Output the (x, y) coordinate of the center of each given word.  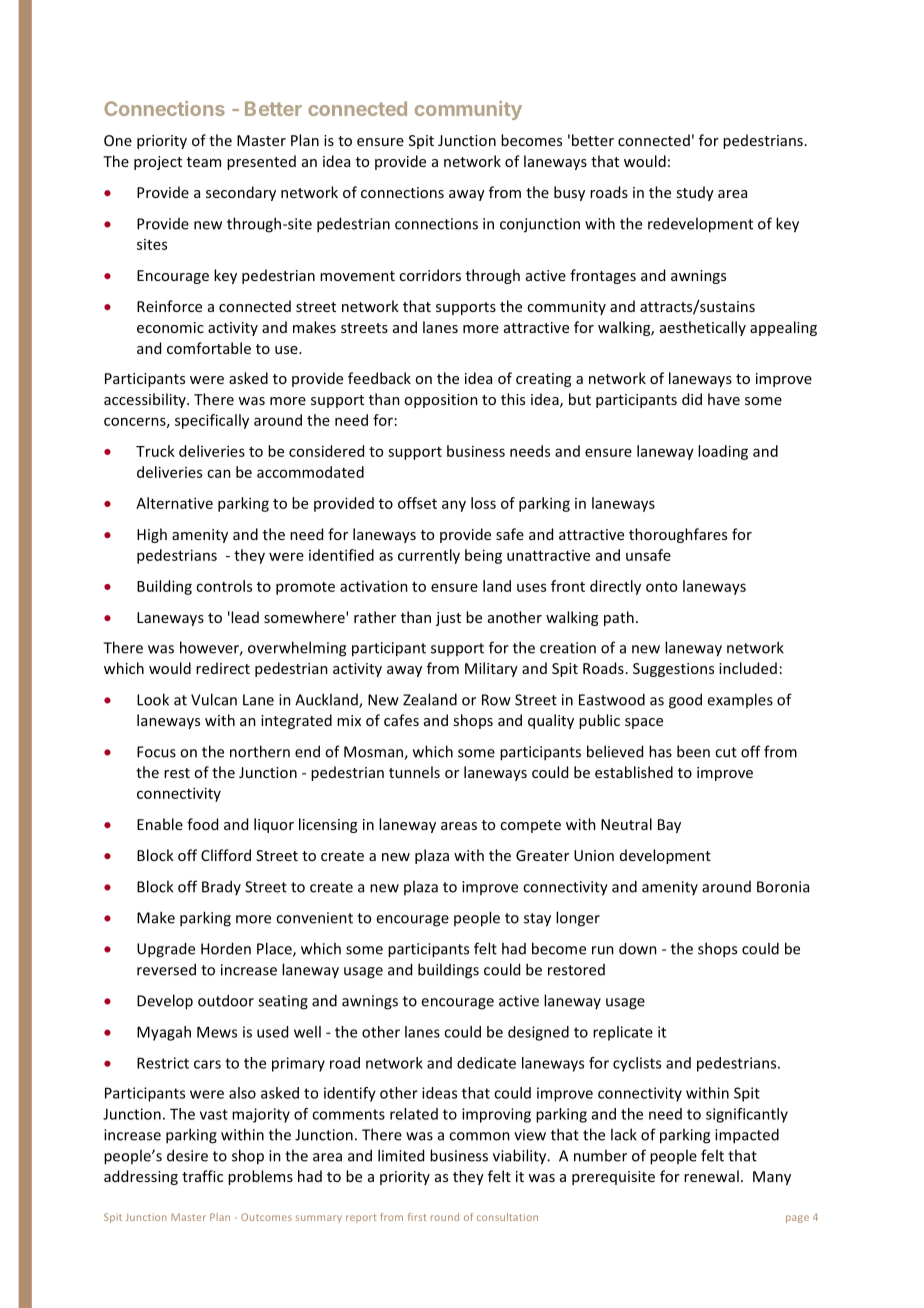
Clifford (226, 855)
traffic (202, 1176)
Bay (669, 826)
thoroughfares (678, 535)
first (417, 1217)
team (204, 162)
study (695, 193)
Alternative (174, 503)
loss (483, 503)
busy (569, 193)
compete (530, 826)
